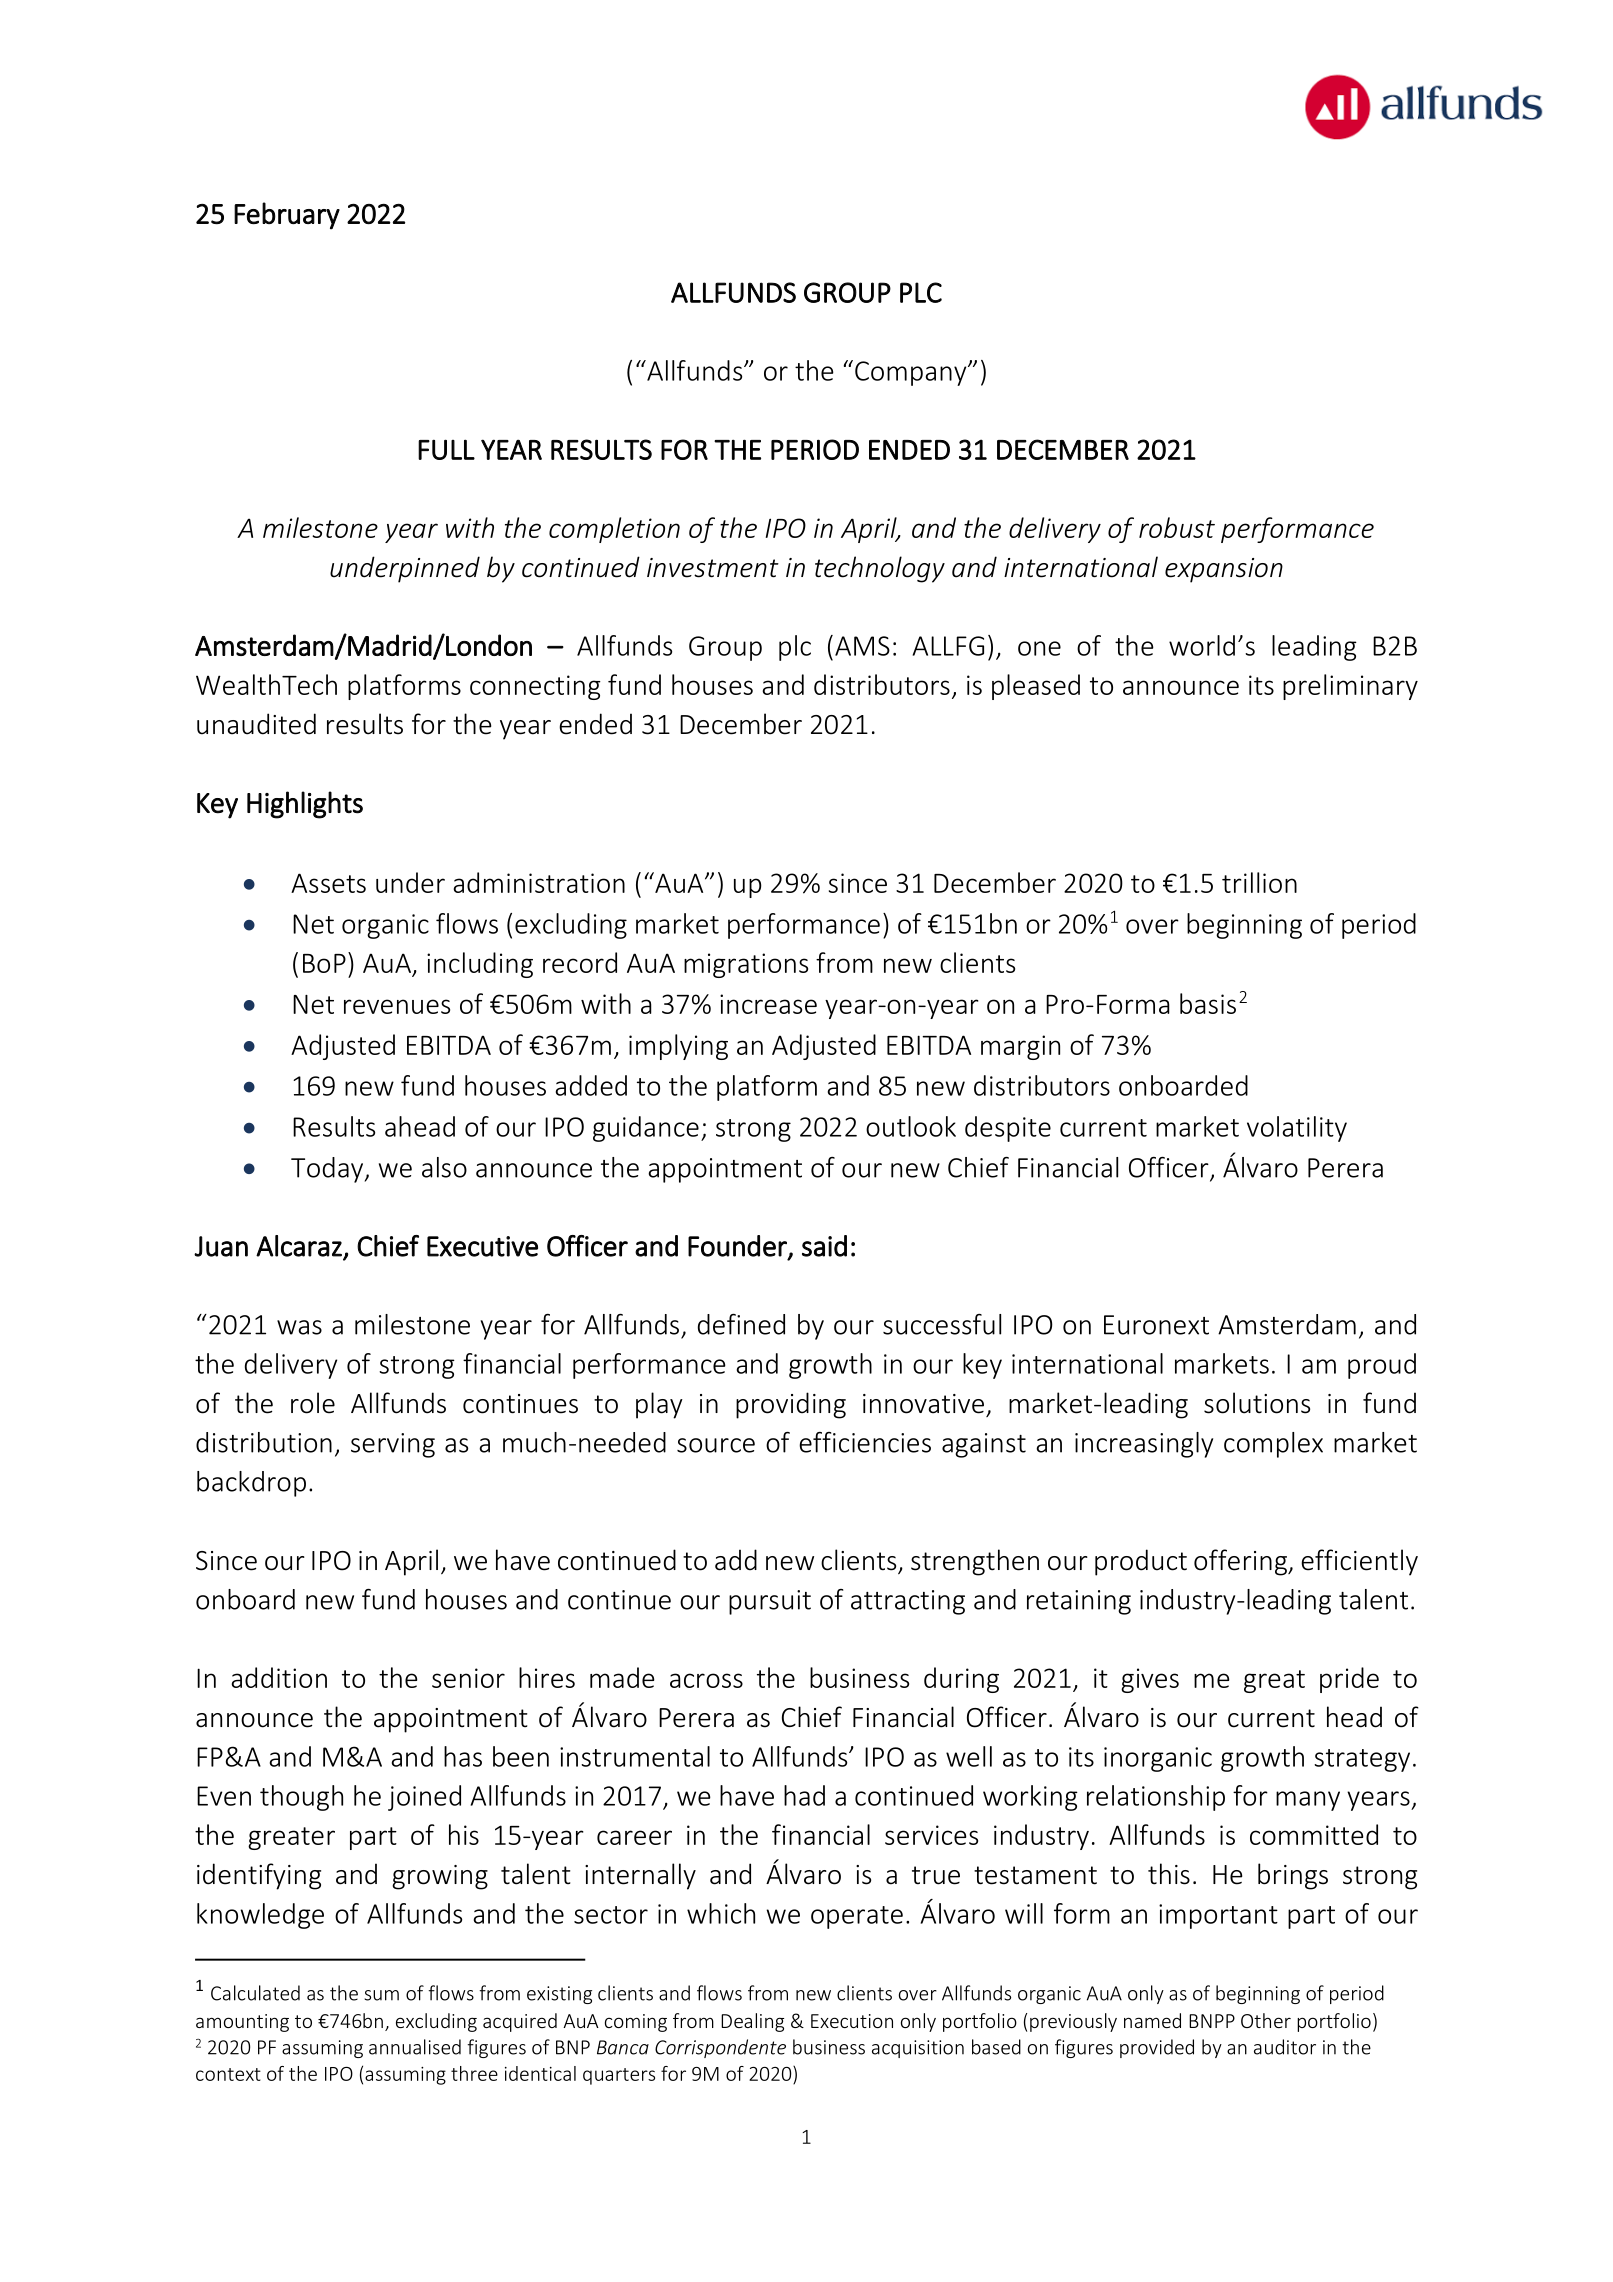  What do you see at coordinates (287, 216) in the screenshot?
I see `February` at bounding box center [287, 216].
